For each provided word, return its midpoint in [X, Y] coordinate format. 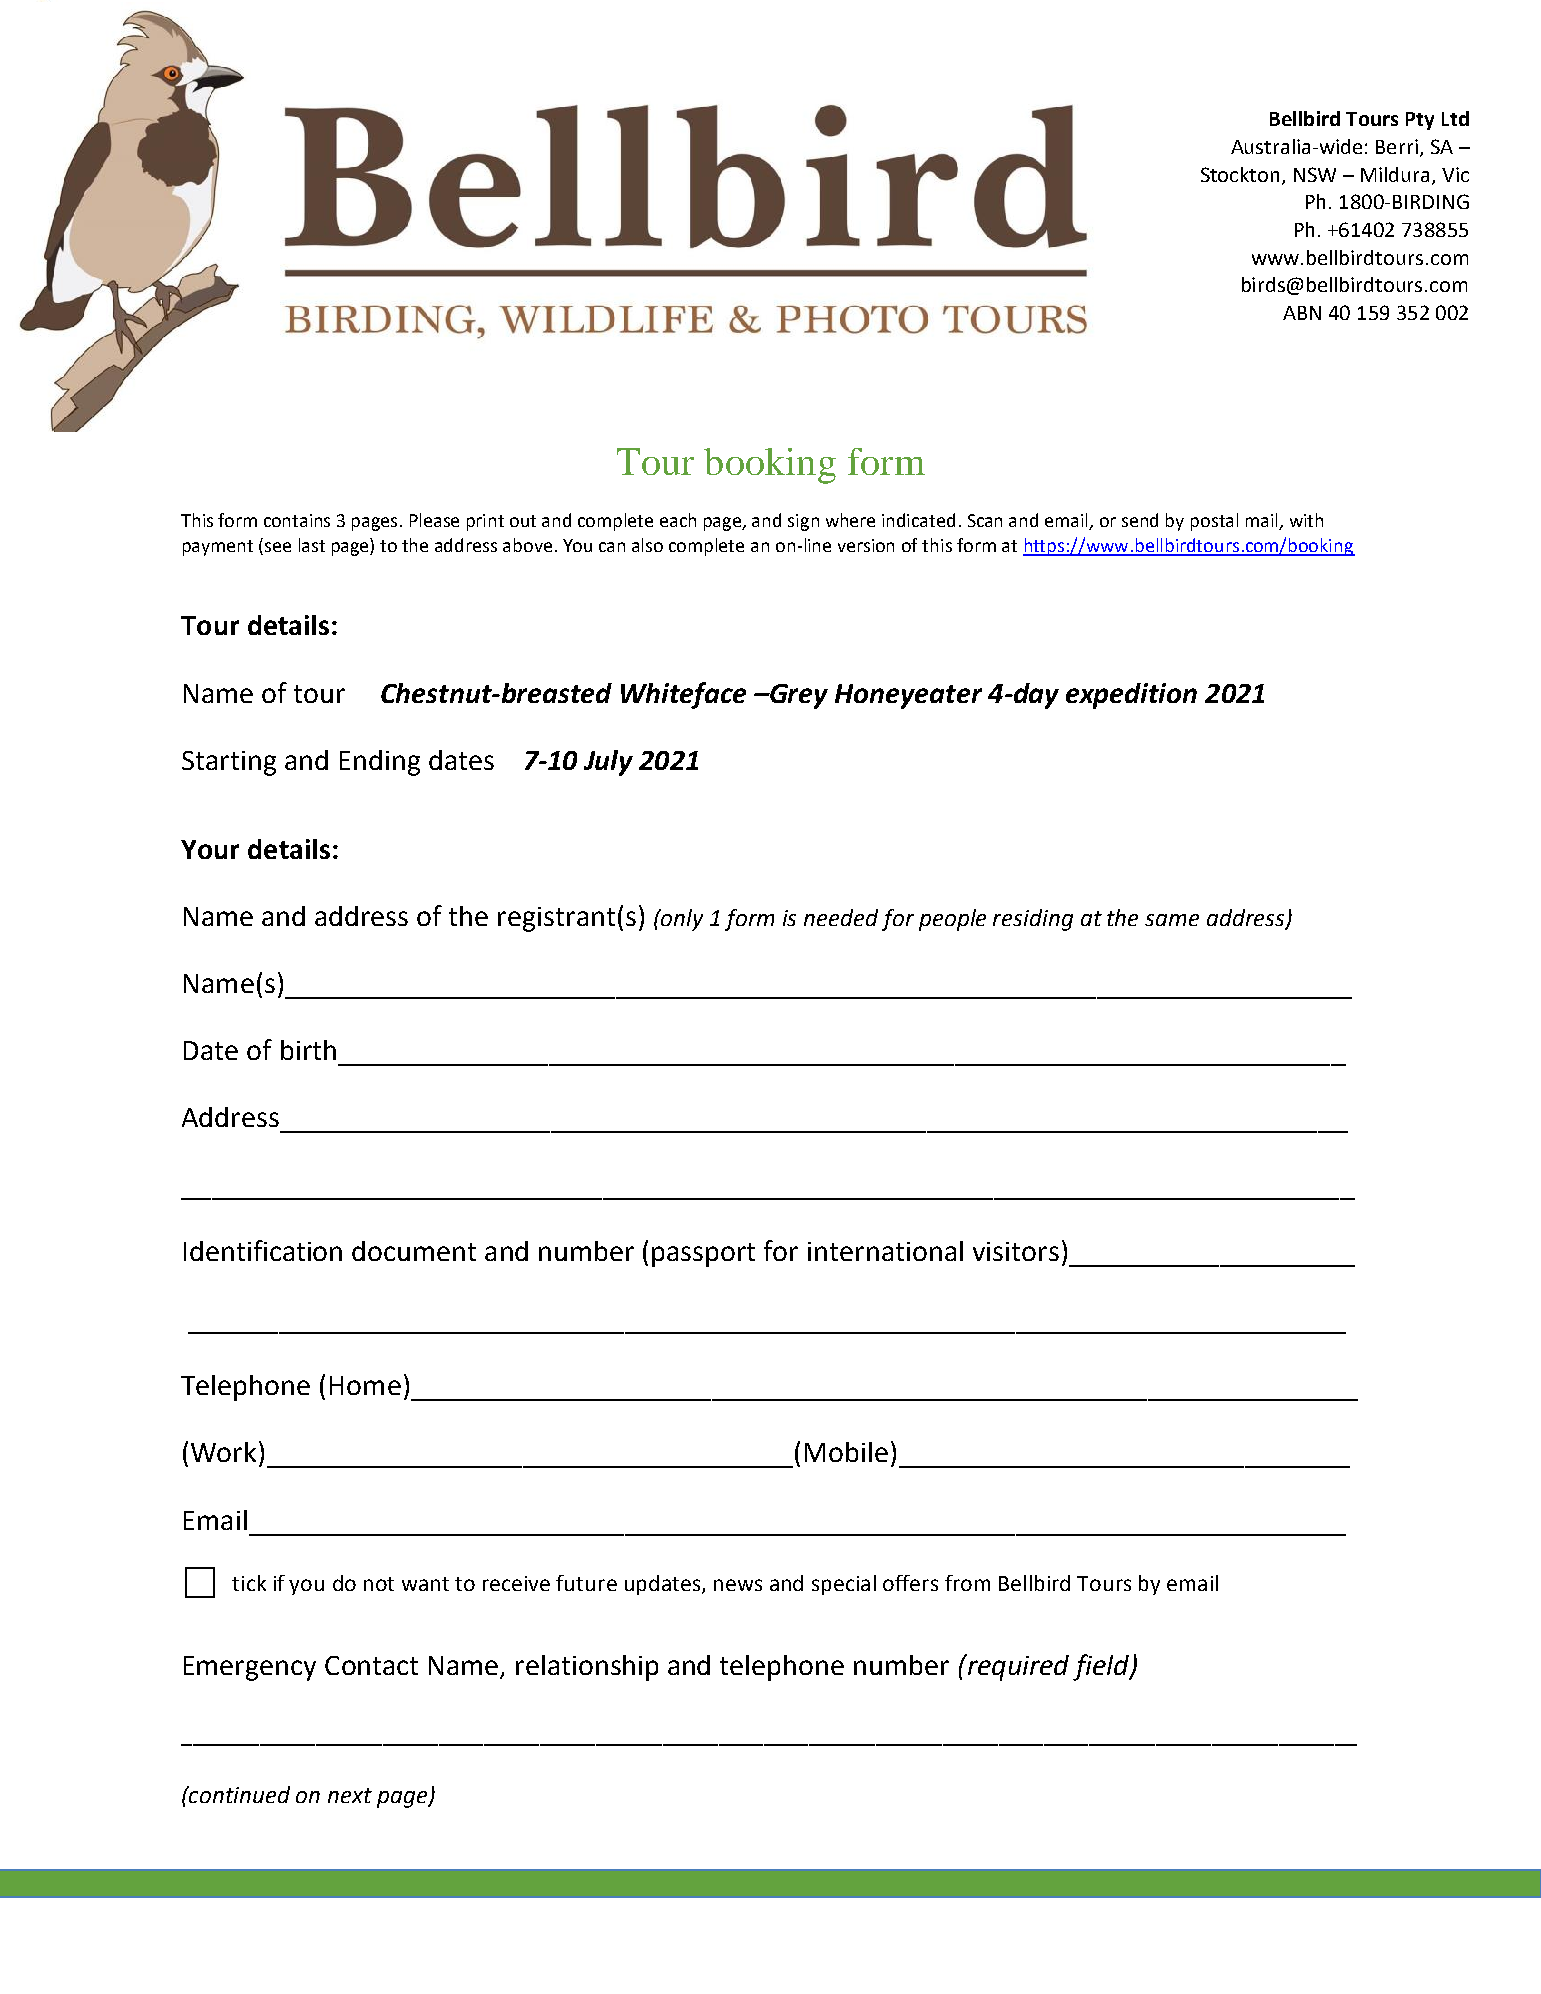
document [414, 1251]
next [350, 1795]
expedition [1131, 696]
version [866, 545]
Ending [380, 763]
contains [297, 520]
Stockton [1242, 175]
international [885, 1251]
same [1172, 920]
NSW [1315, 174]
